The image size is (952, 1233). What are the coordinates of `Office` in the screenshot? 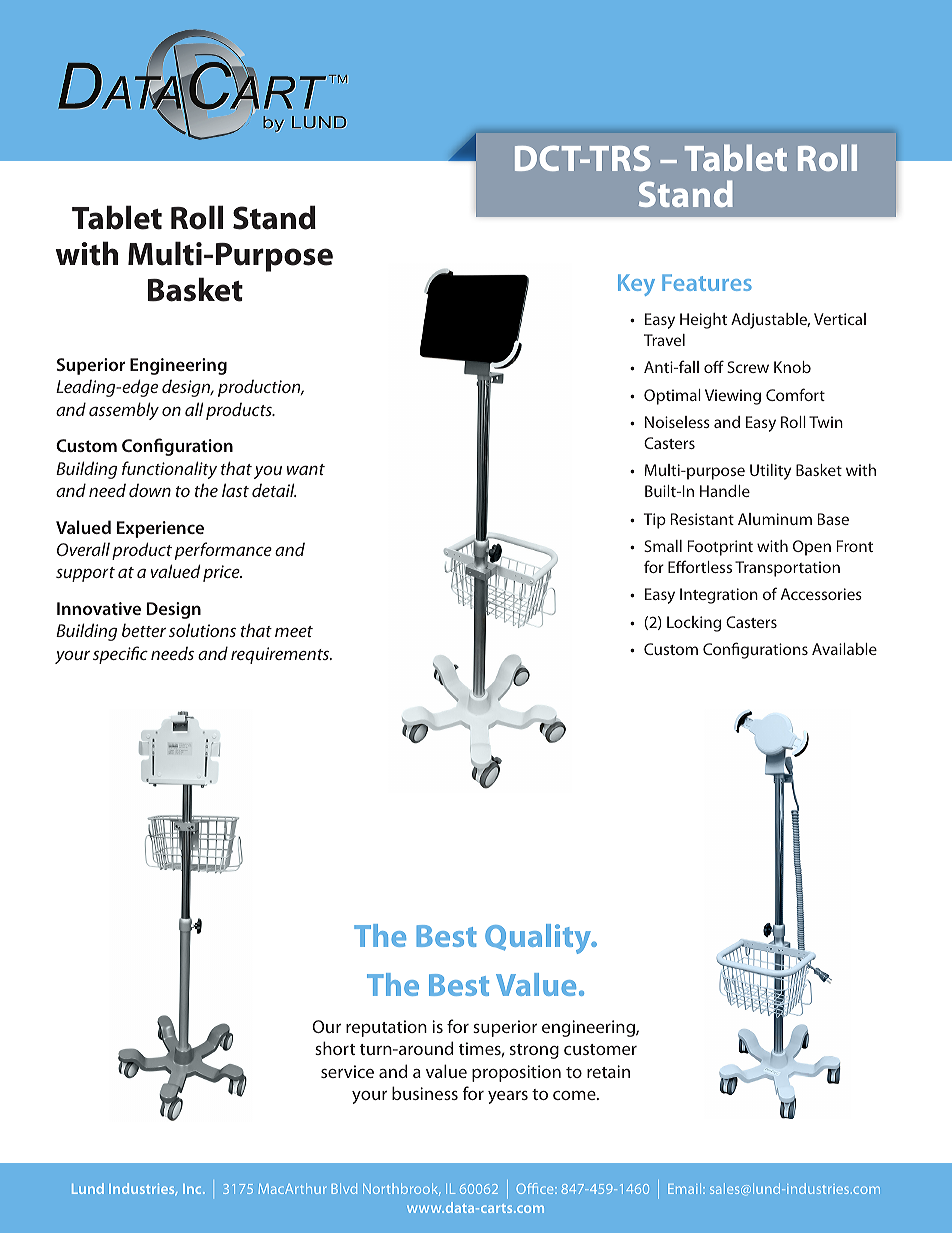 It's located at (536, 1188).
